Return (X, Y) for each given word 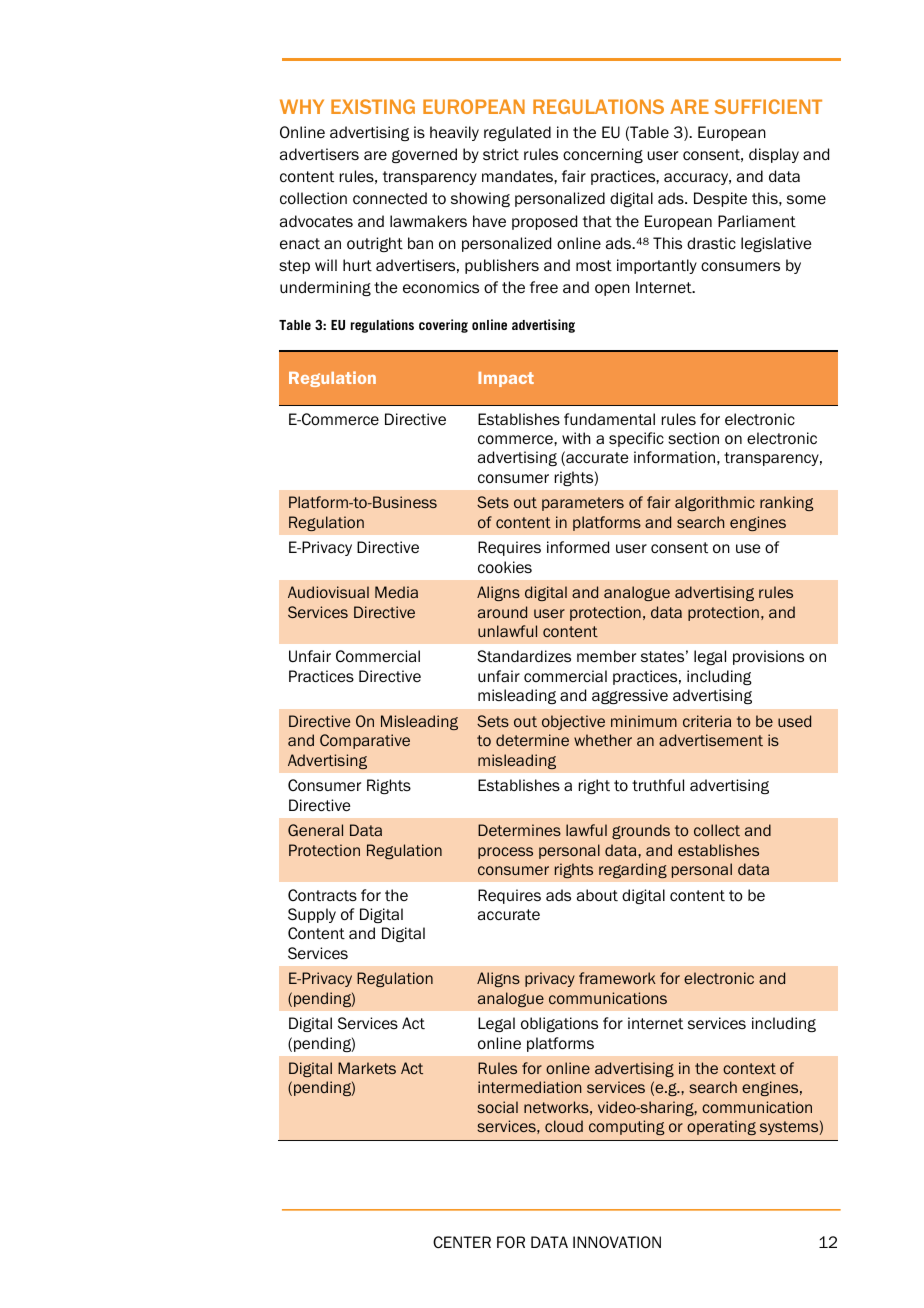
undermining (325, 288)
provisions (768, 657)
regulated (517, 133)
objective (573, 722)
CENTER (462, 1242)
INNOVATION (617, 1242)
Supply (312, 915)
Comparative (365, 741)
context (749, 1068)
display (774, 155)
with (576, 438)
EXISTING (373, 106)
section (693, 438)
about (597, 895)
